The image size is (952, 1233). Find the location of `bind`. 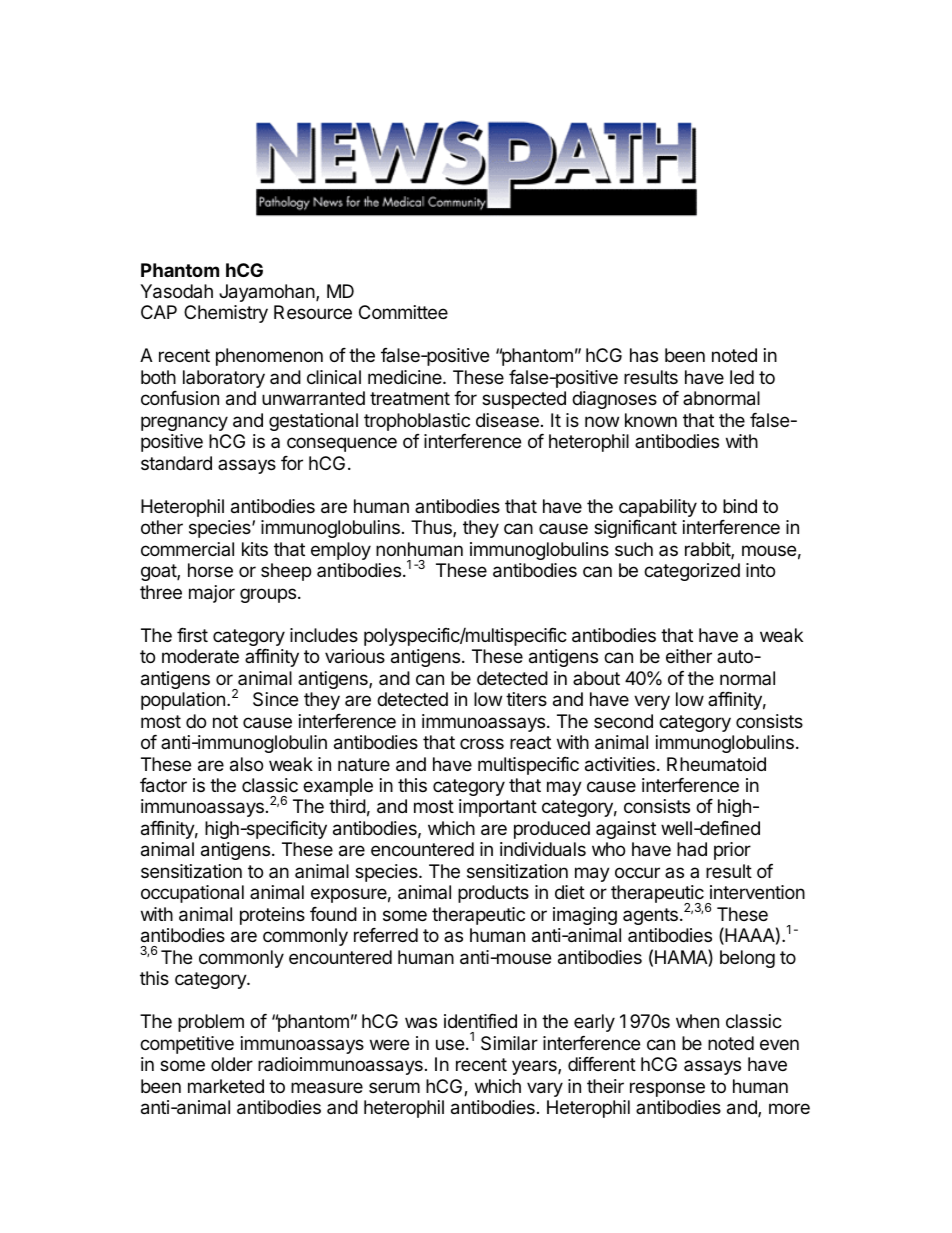

bind is located at coordinates (740, 506).
